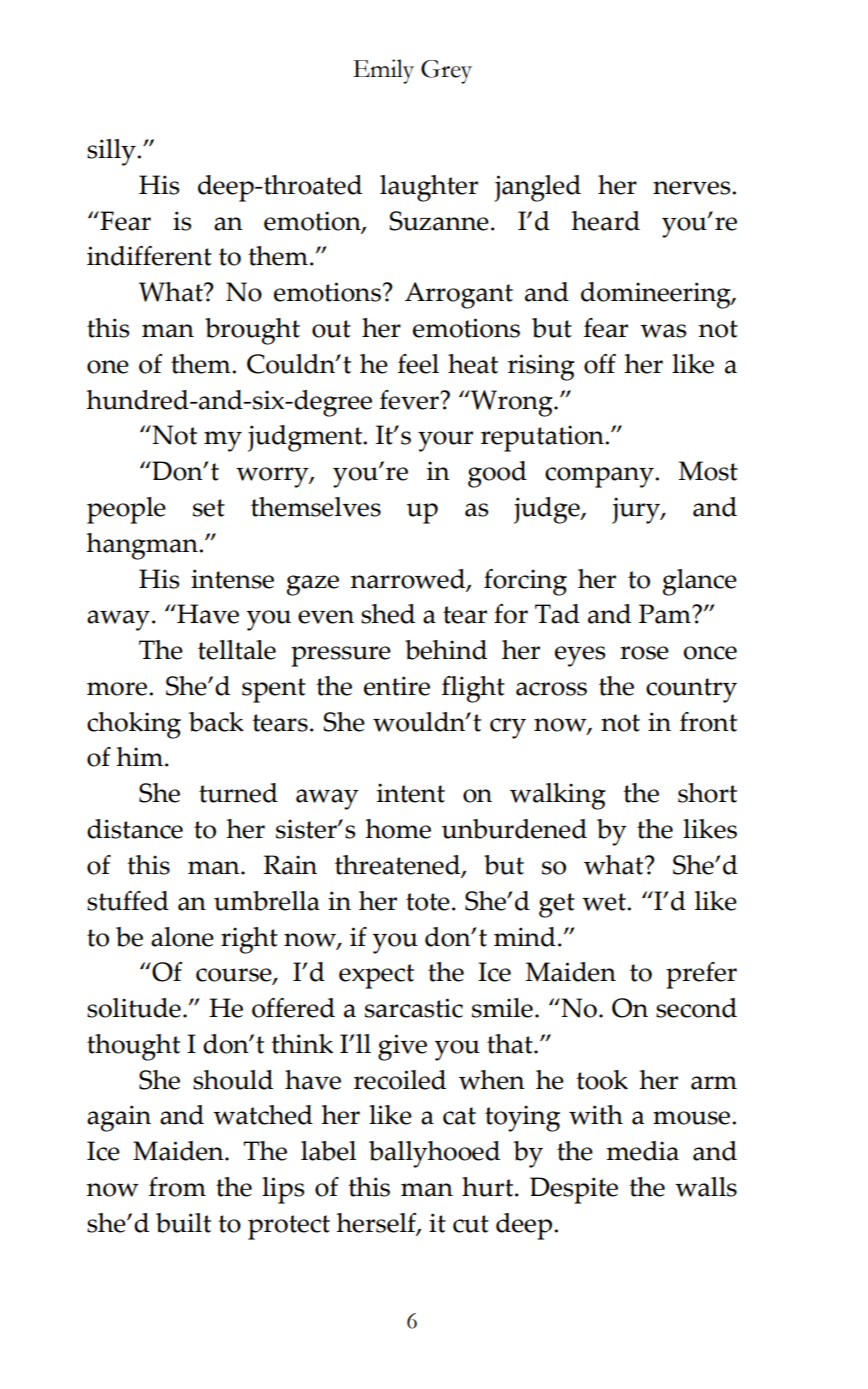 The width and height of the screenshot is (868, 1389). Describe the element at coordinates (177, 1187) in the screenshot. I see `from` at that location.
